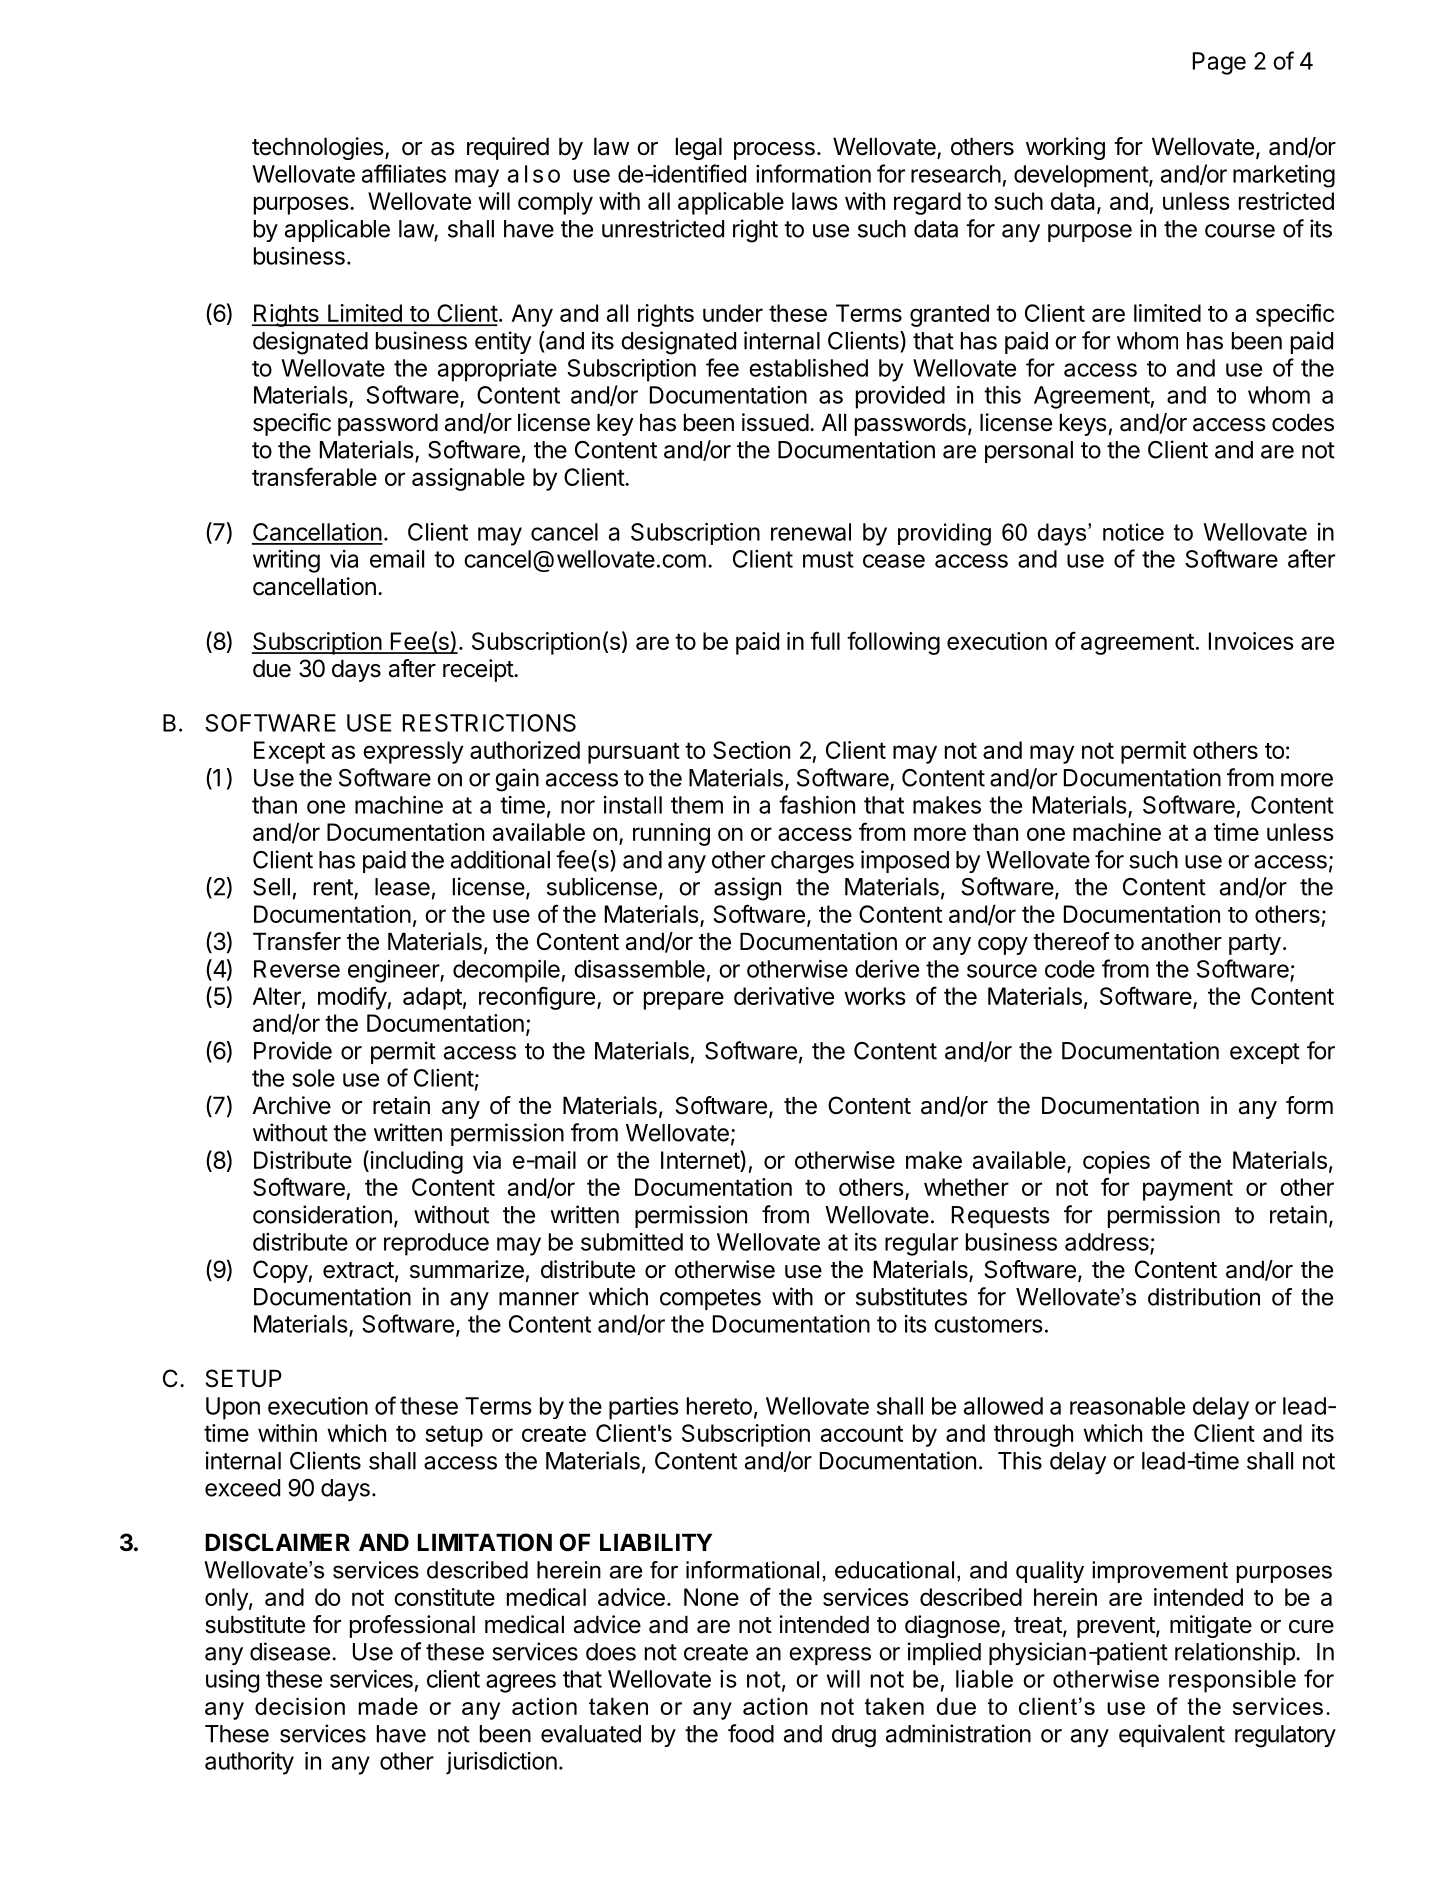  I want to click on technologies, so click(319, 148).
